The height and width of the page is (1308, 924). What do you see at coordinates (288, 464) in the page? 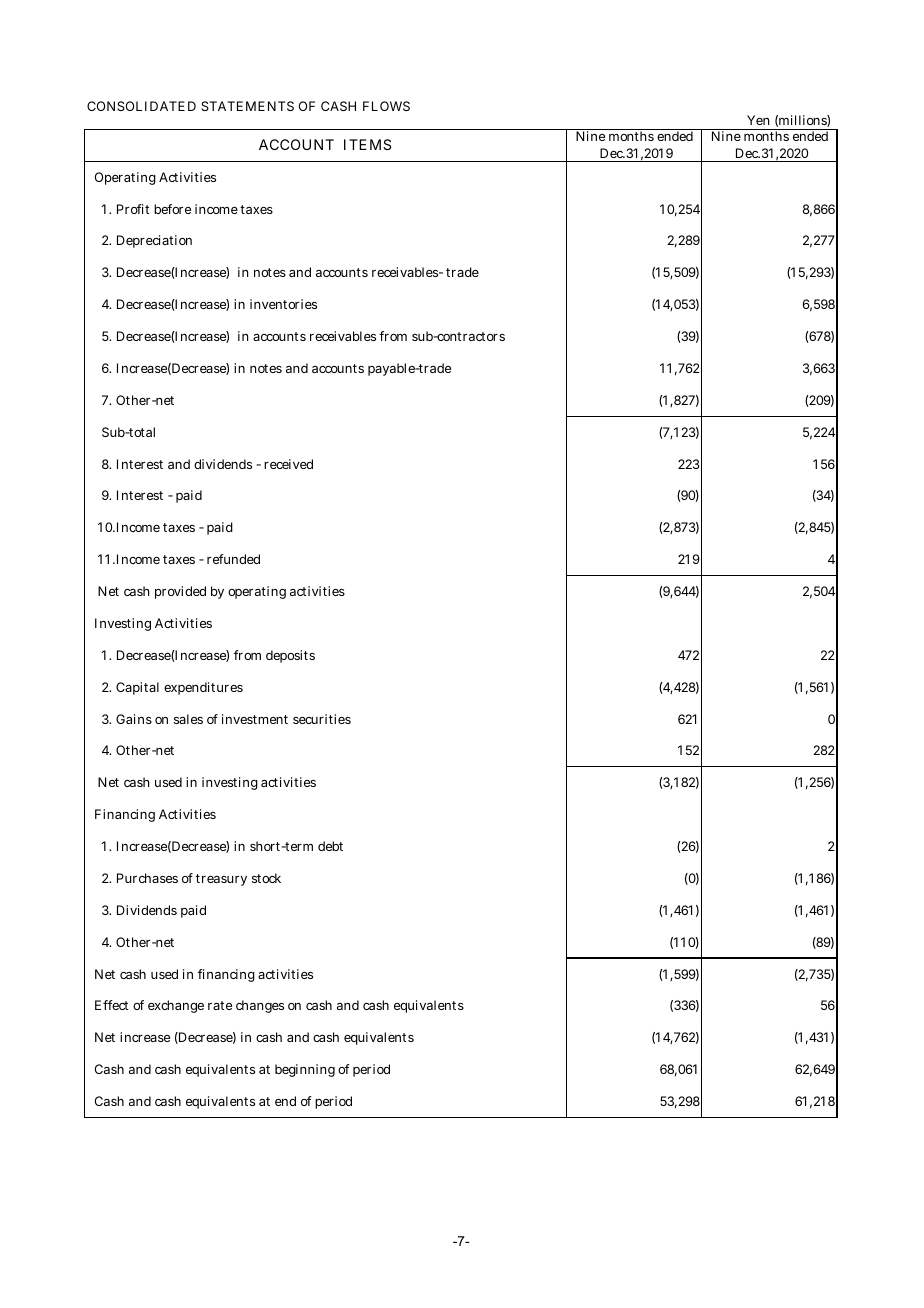
I see `received` at bounding box center [288, 464].
